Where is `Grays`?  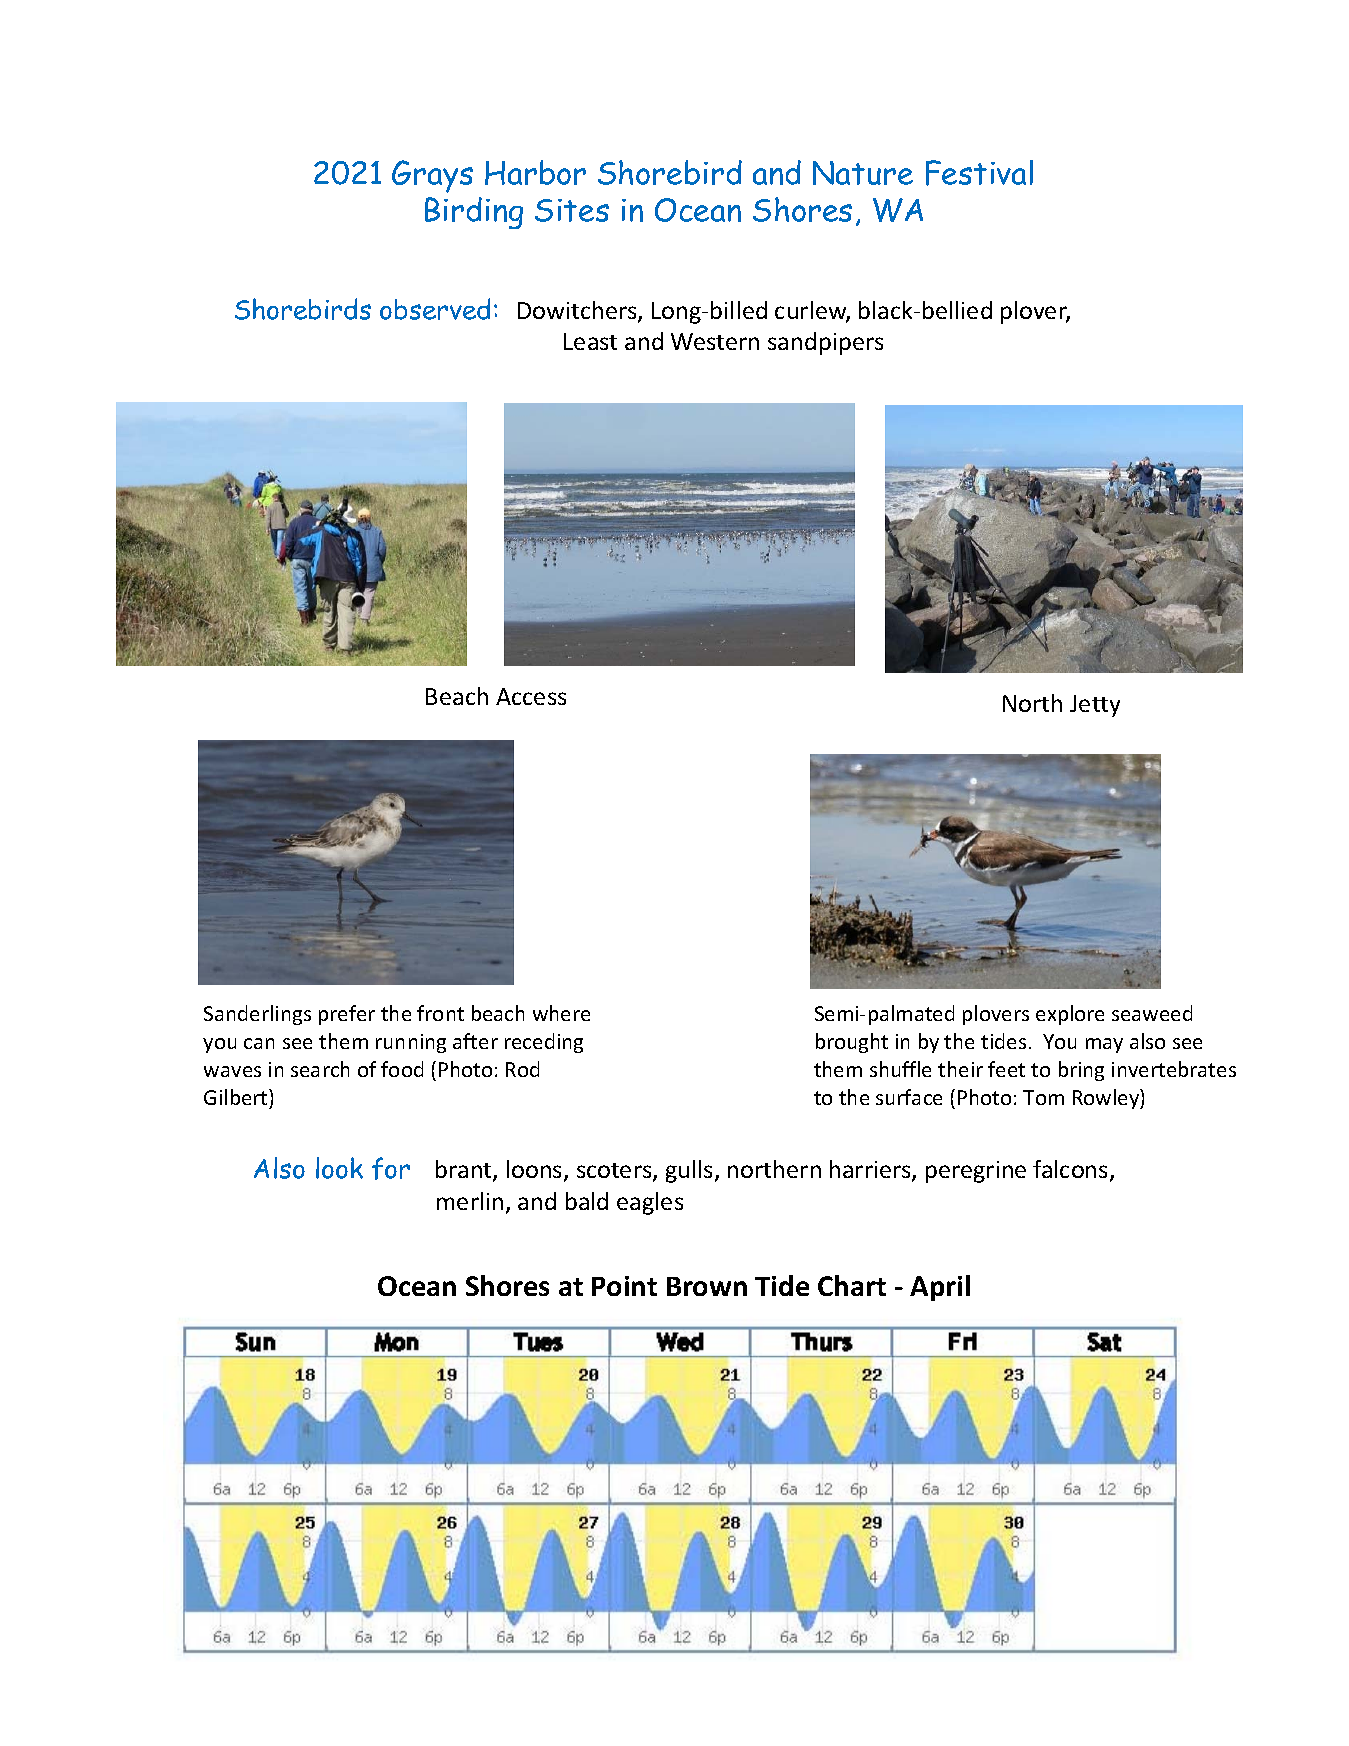
Grays is located at coordinates (432, 176).
